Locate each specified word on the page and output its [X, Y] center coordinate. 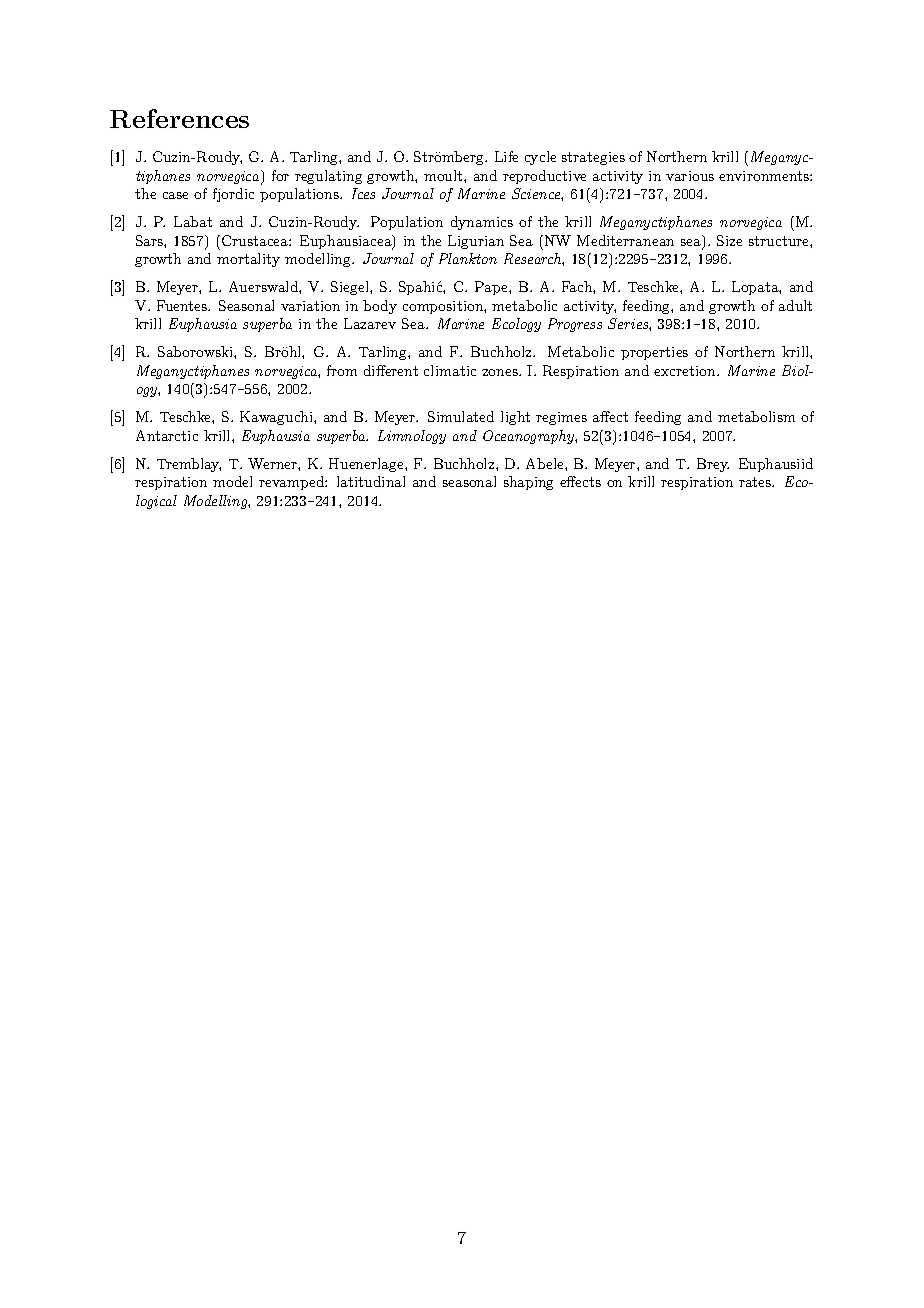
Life [506, 156]
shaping [528, 483]
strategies [593, 158]
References [179, 118]
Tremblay [189, 465]
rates [756, 482]
